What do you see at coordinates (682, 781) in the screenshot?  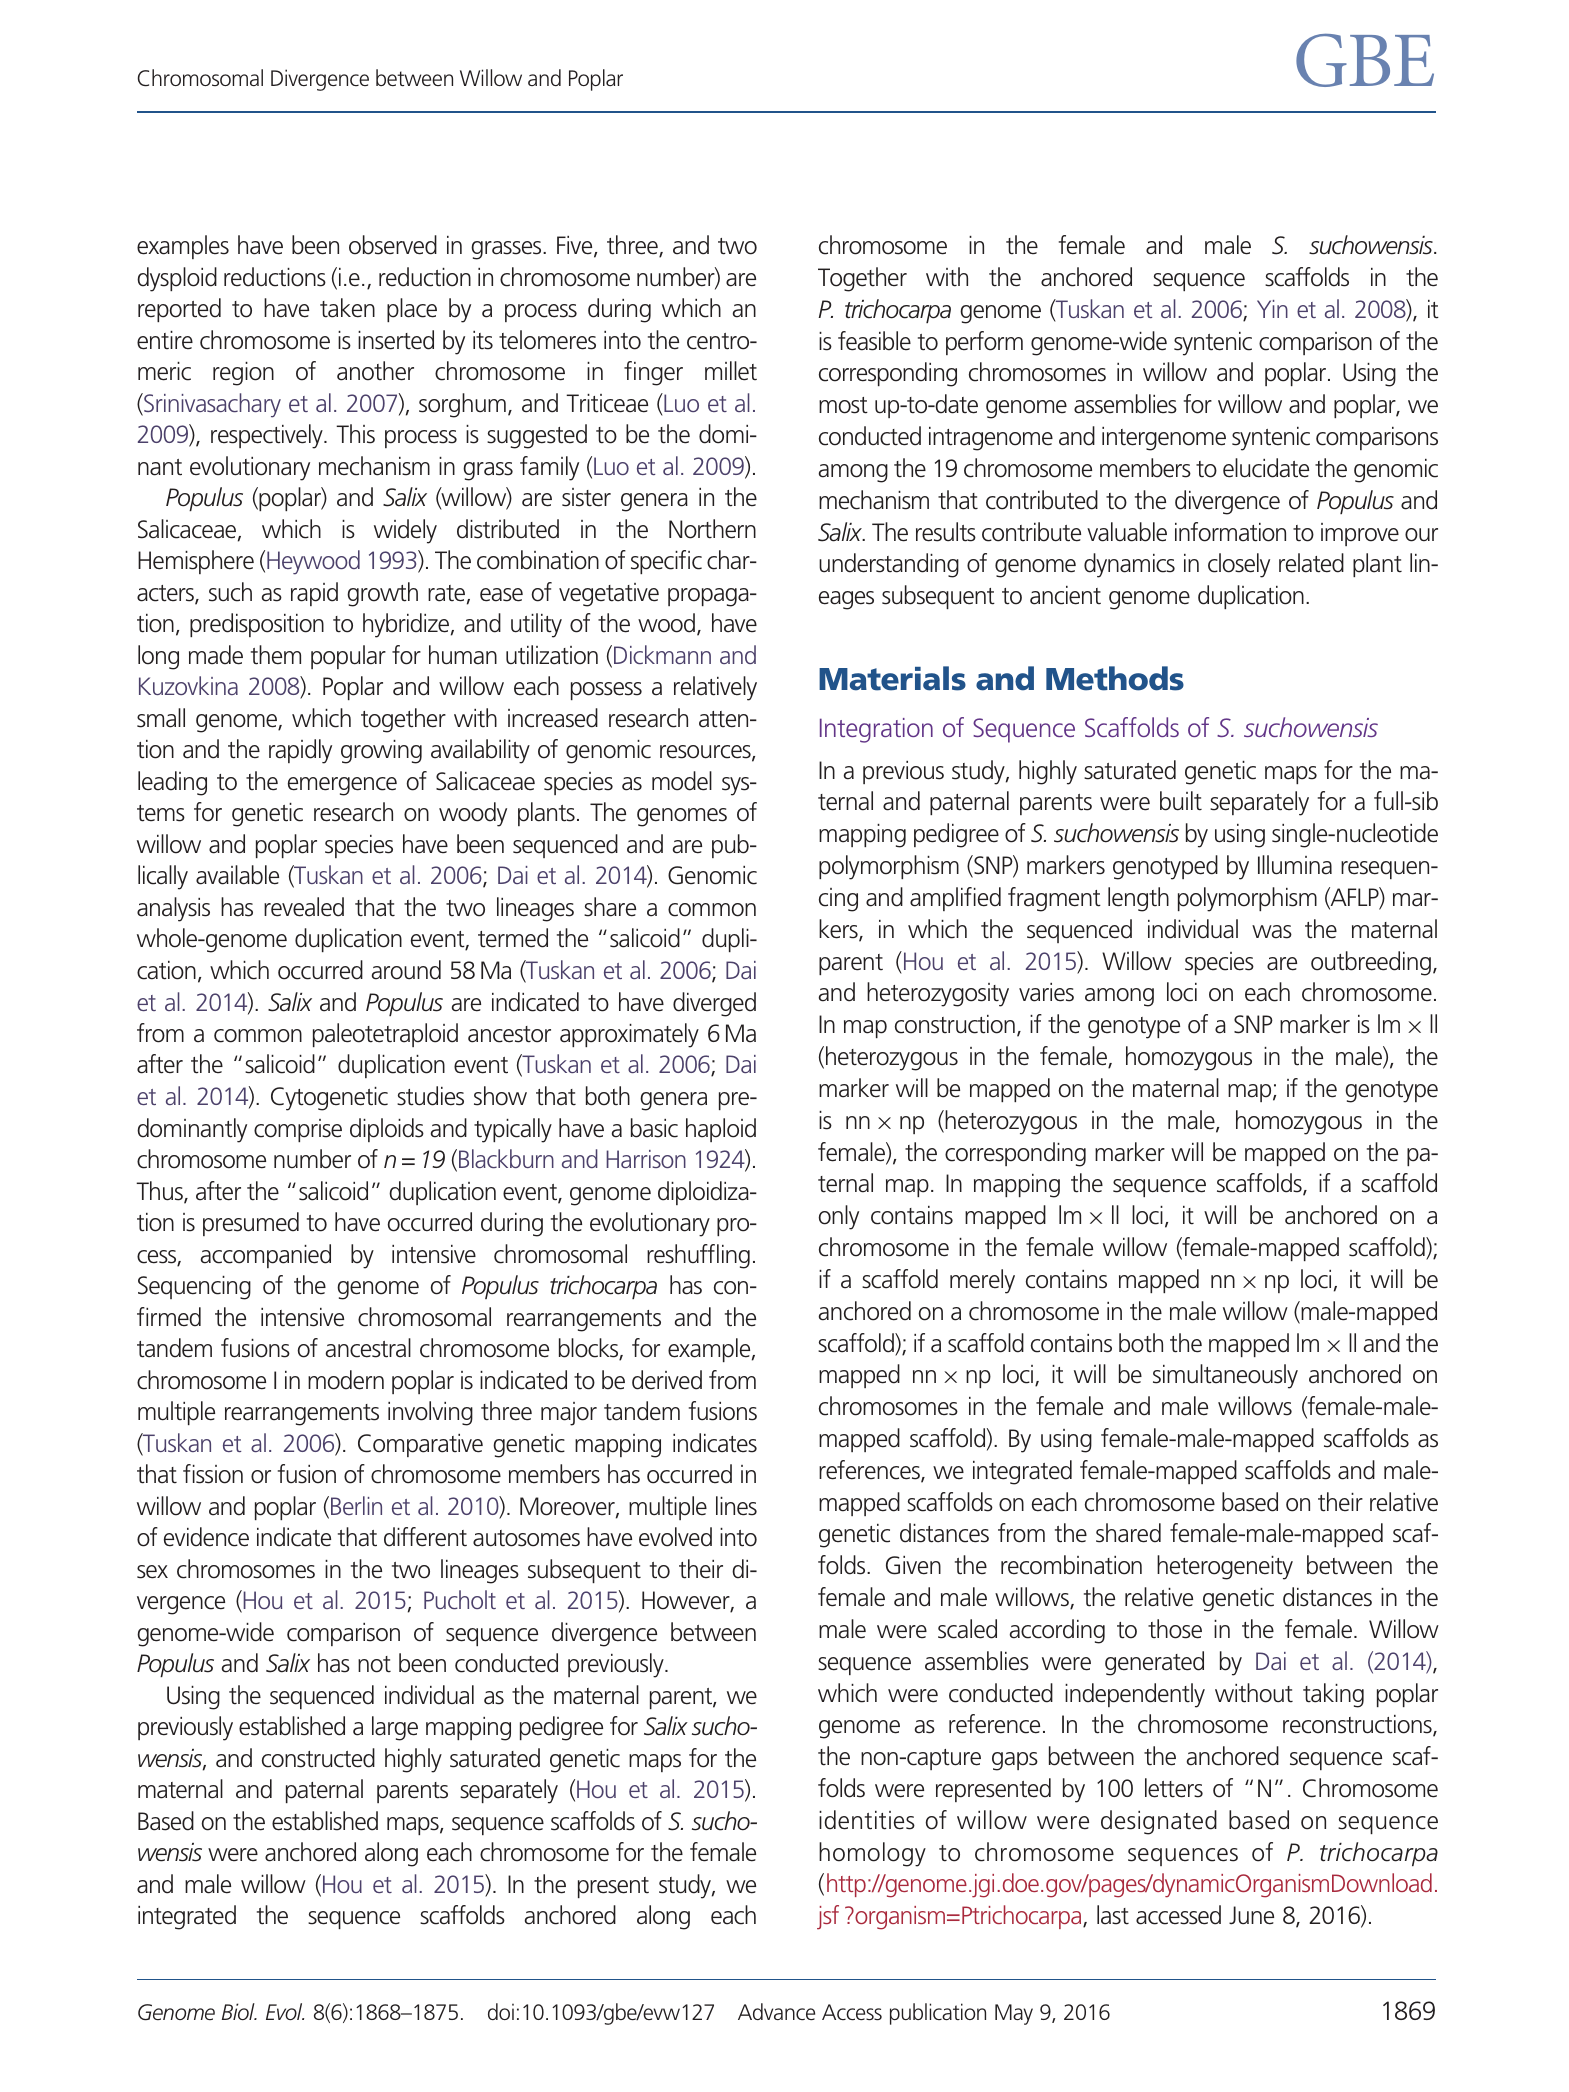 I see `model` at bounding box center [682, 781].
